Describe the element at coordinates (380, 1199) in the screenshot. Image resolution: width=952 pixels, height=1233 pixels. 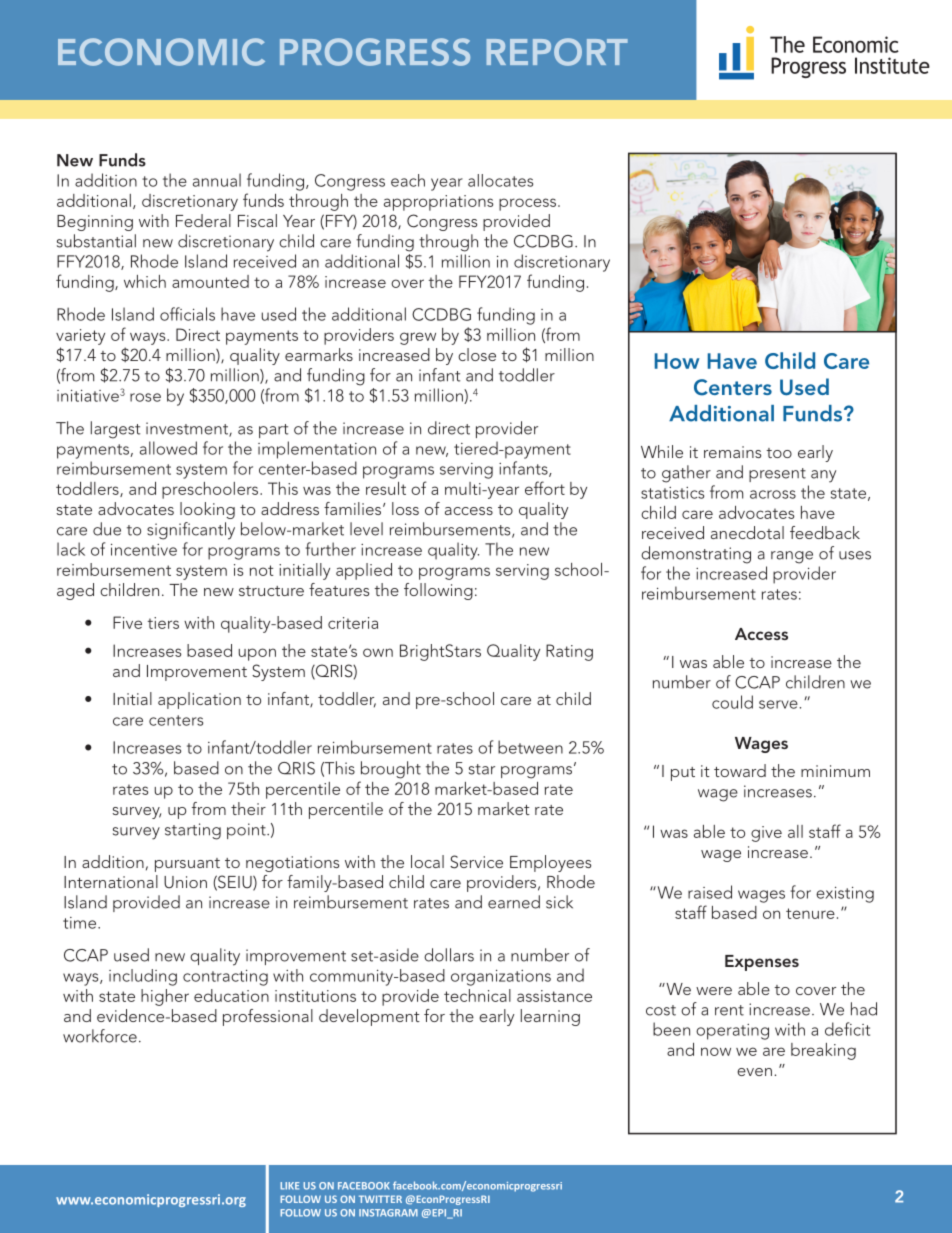
I see `TWITTER` at that location.
